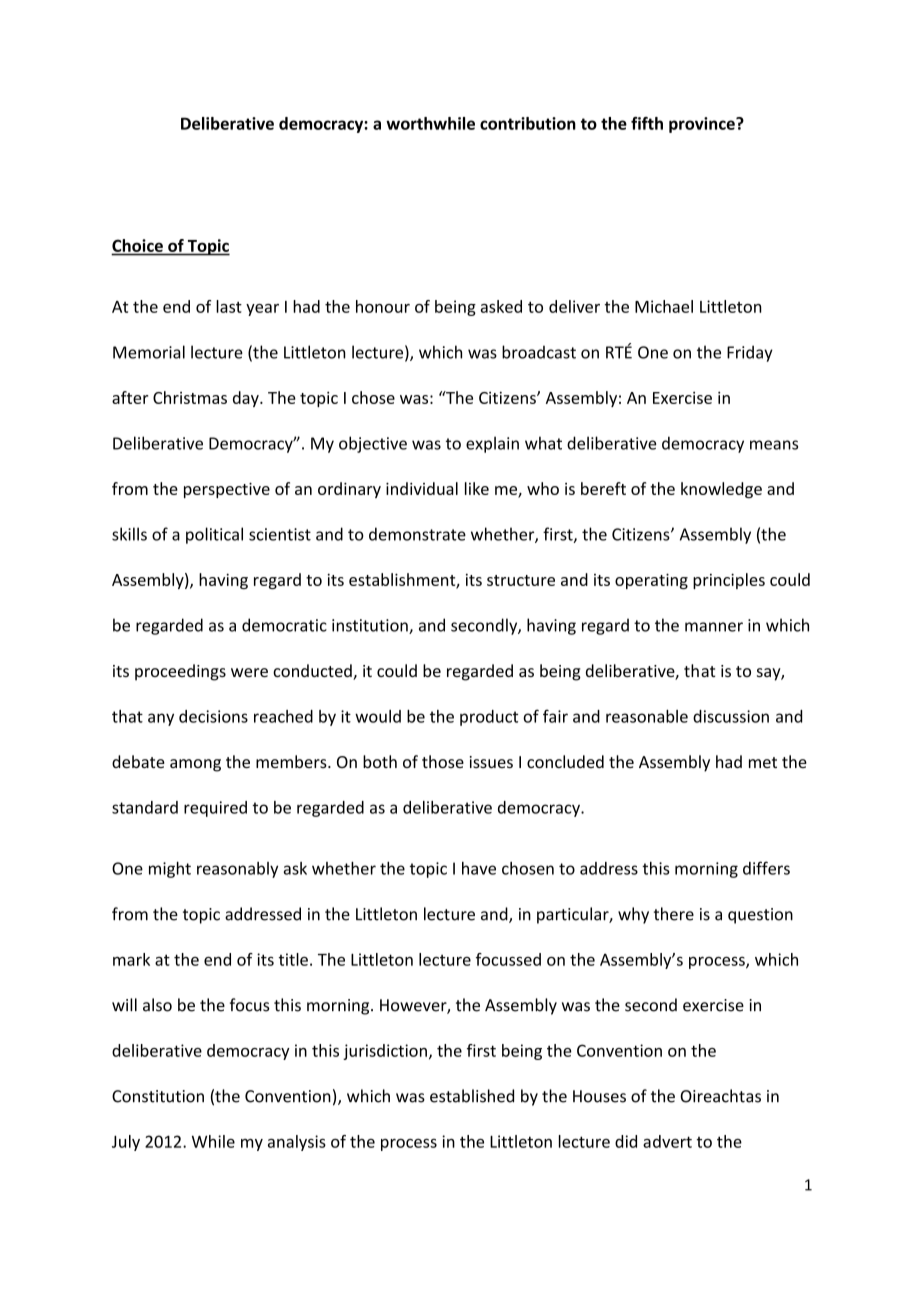 This page has width=924, height=1308. I want to click on institution, so click(371, 626).
